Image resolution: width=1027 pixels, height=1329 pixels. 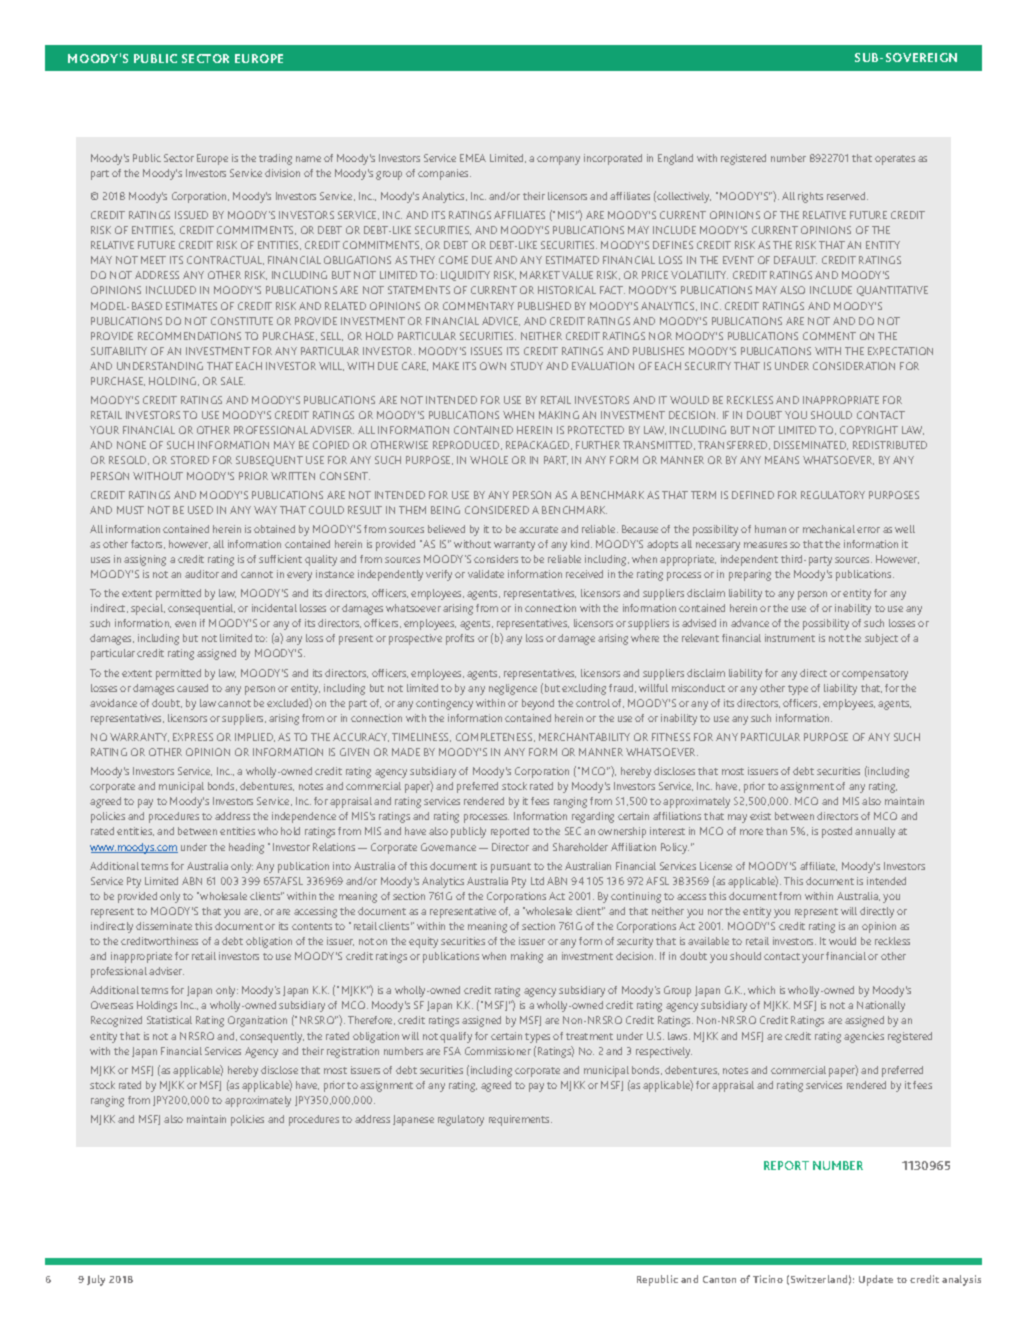 I want to click on accurate, so click(x=538, y=529).
